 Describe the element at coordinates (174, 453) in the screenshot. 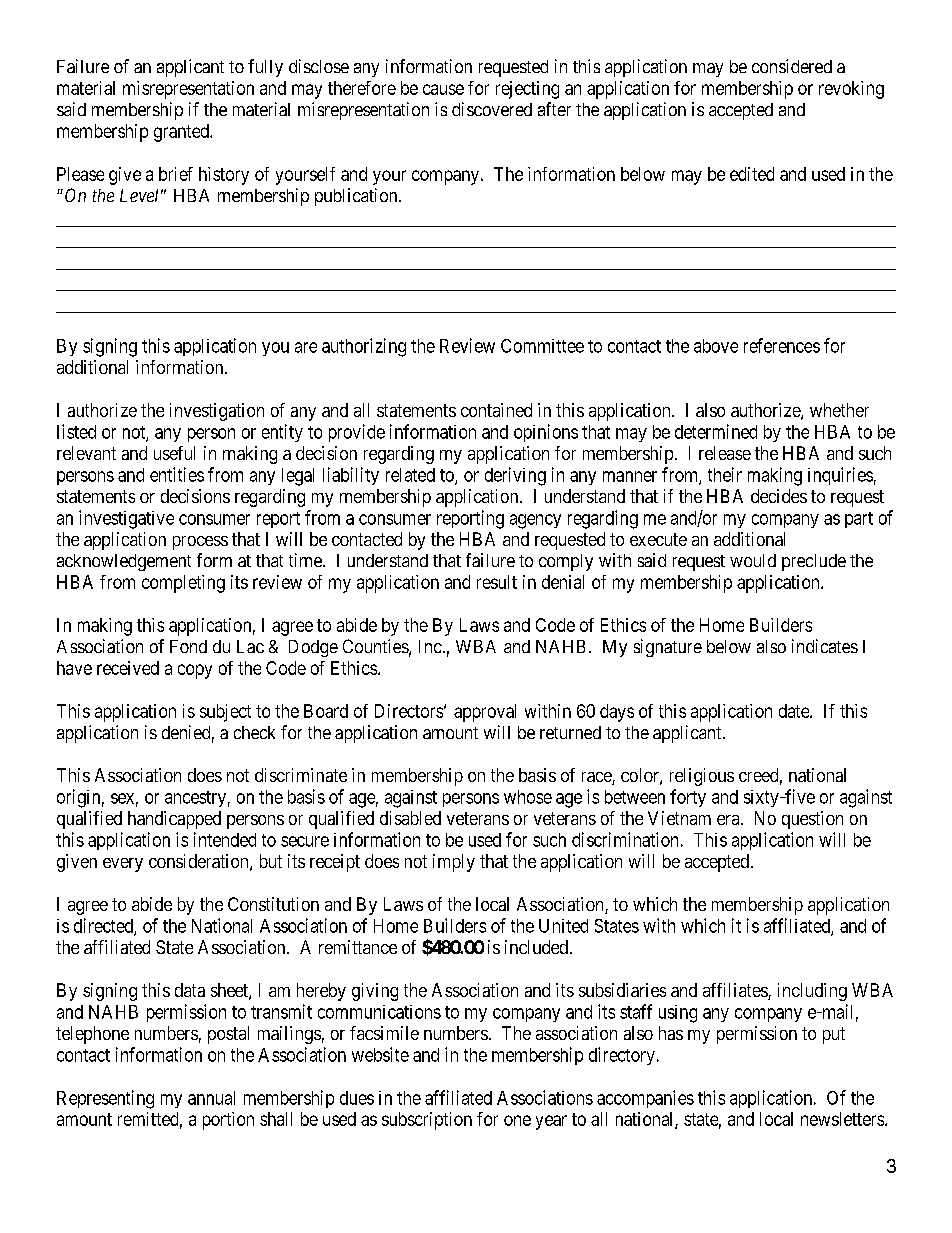

I see `useful` at that location.
